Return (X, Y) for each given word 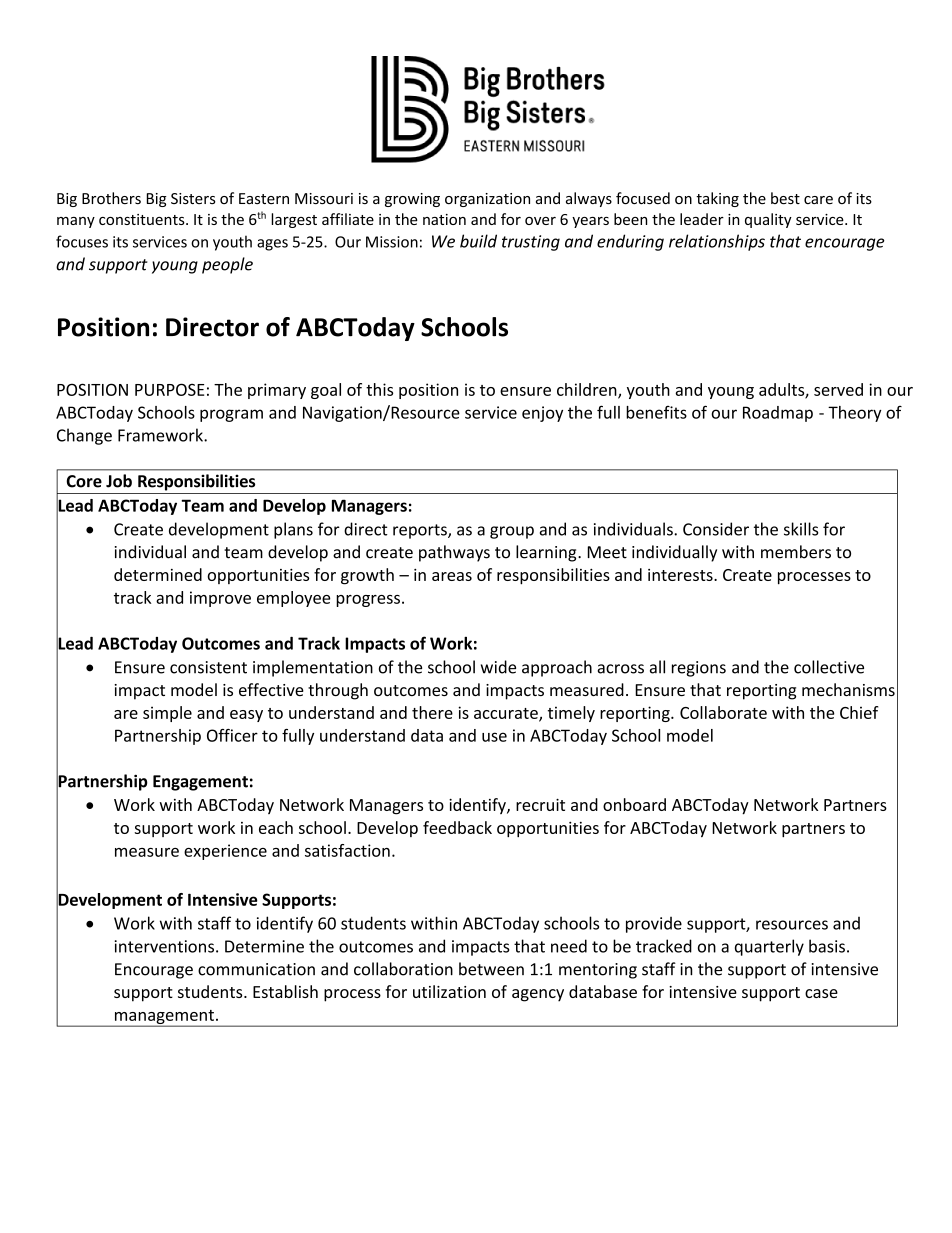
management (164, 1018)
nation (444, 219)
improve (220, 599)
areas (452, 576)
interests (681, 575)
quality (768, 220)
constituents (143, 219)
